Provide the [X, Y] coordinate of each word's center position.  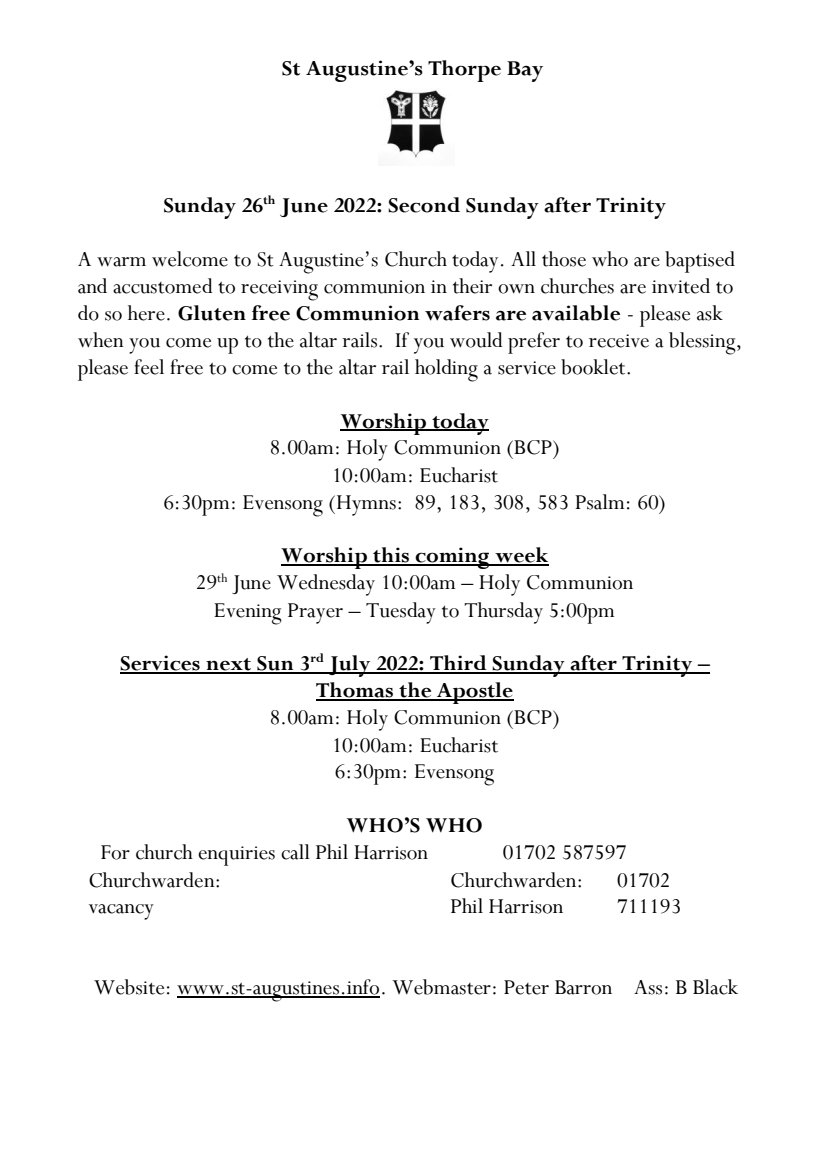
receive [619, 341]
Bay [525, 71]
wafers [457, 313]
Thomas [355, 691]
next [229, 665]
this [391, 556]
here [146, 313]
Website [129, 987]
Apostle [474, 693]
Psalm [599, 502]
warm [121, 262]
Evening [248, 614]
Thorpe [464, 71]
